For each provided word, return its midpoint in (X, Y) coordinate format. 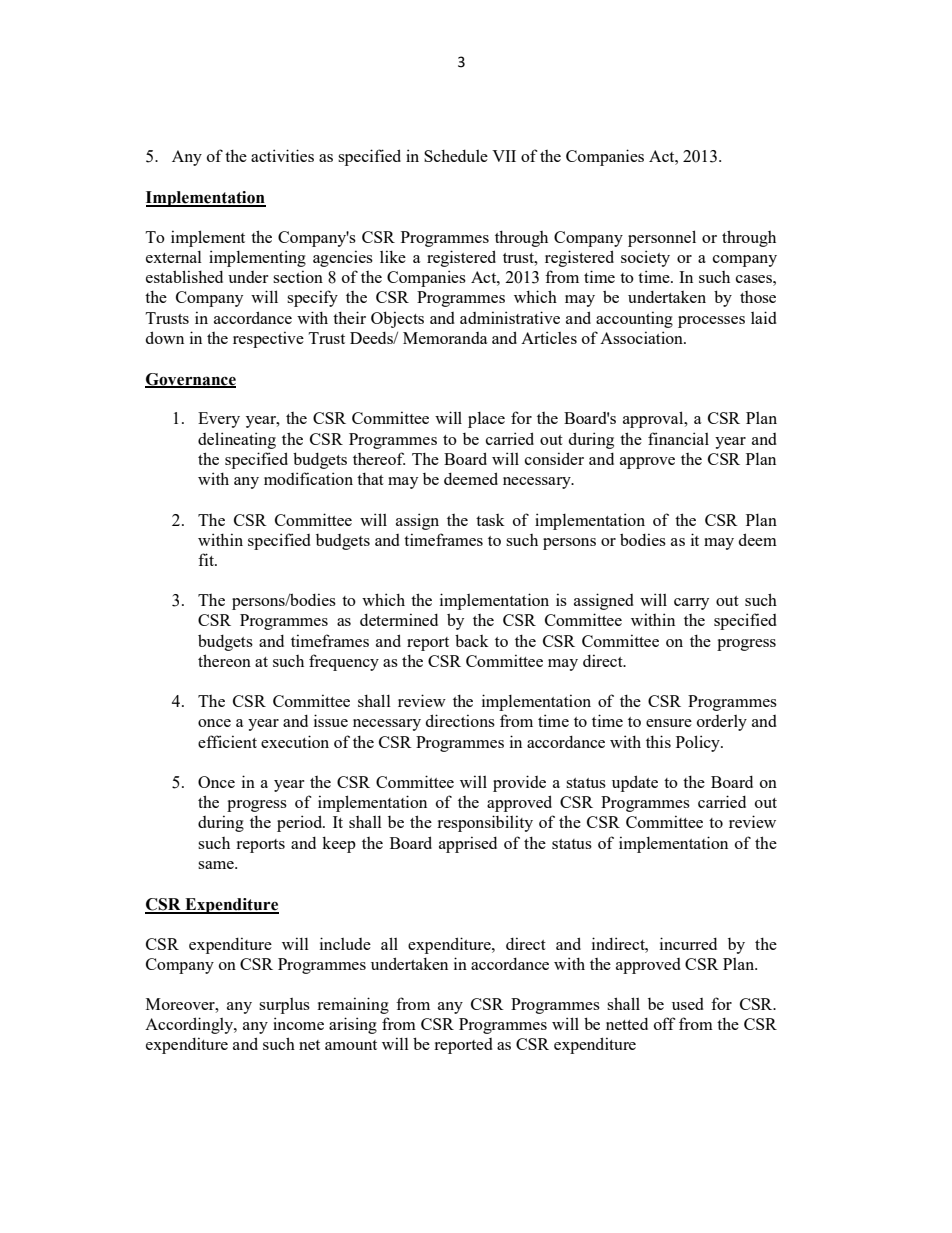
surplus (284, 1006)
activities (282, 155)
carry (691, 604)
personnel (662, 238)
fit (207, 559)
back (472, 640)
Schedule (456, 155)
